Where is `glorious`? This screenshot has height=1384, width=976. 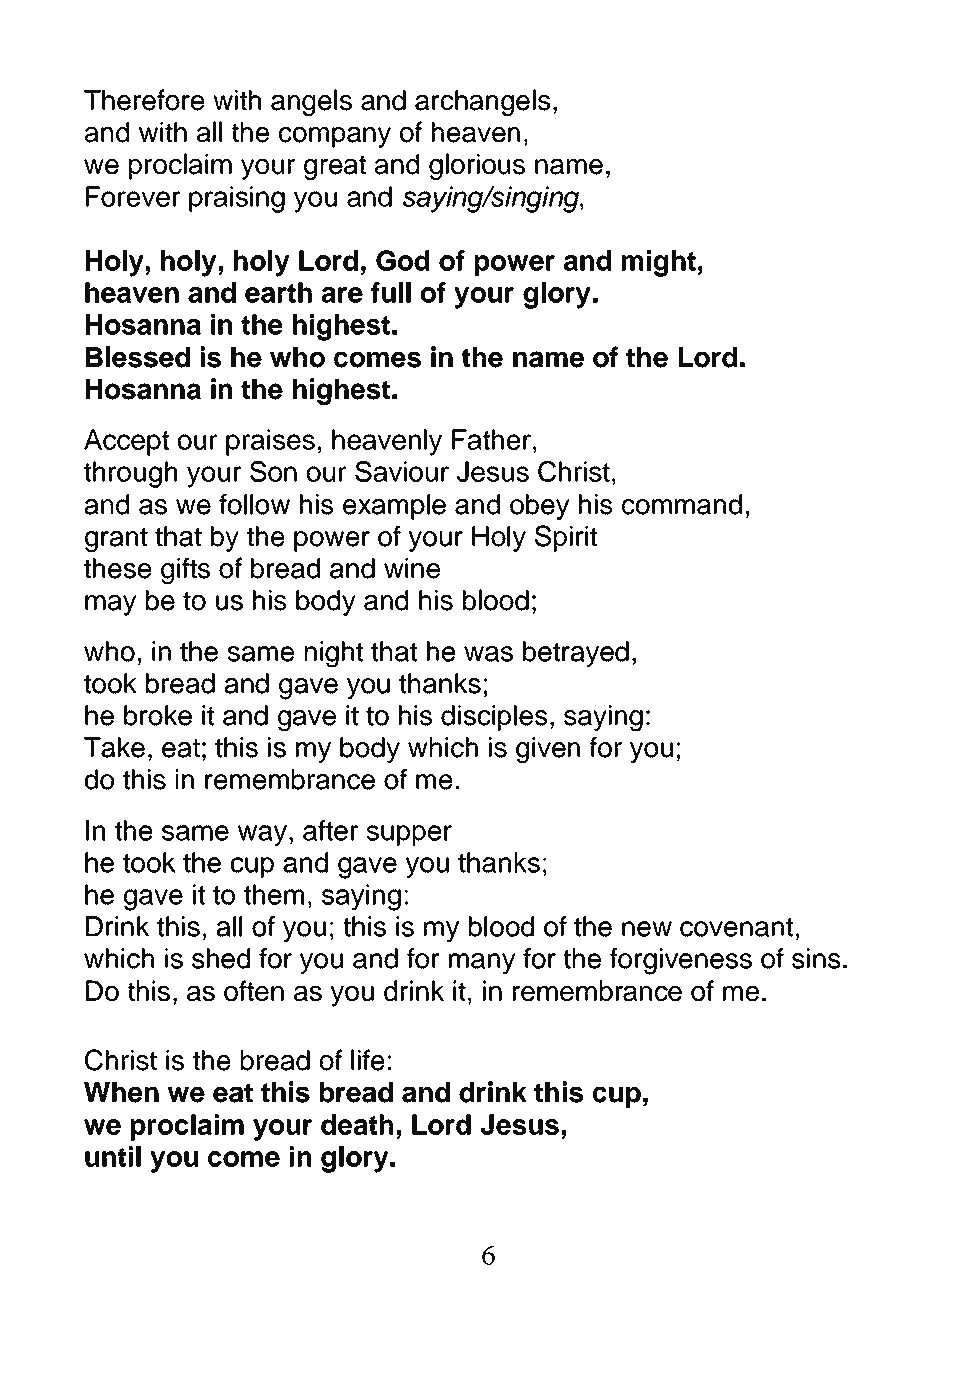 glorious is located at coordinates (477, 166).
